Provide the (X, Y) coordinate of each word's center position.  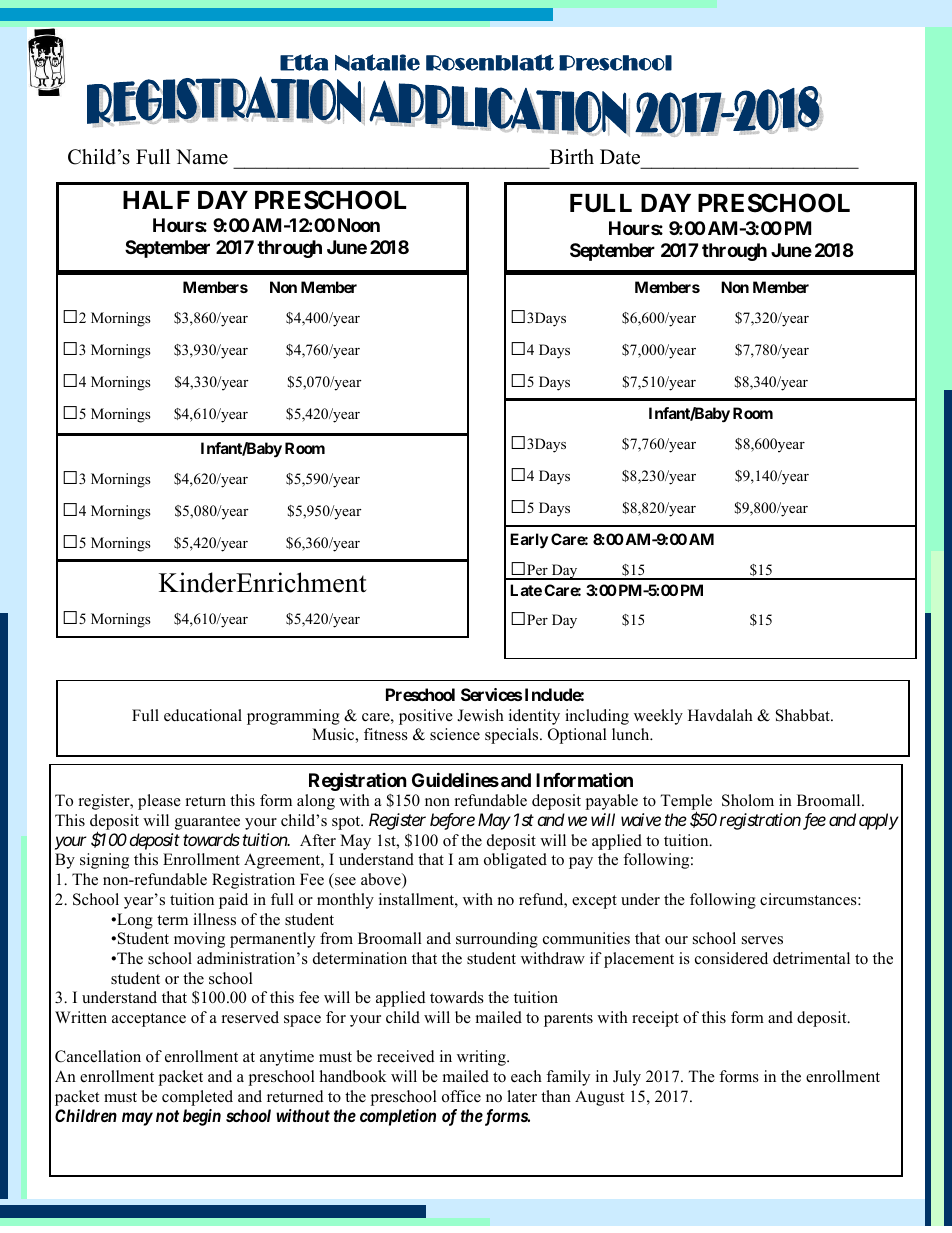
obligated (515, 861)
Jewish (480, 715)
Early (529, 541)
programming (293, 717)
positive (426, 717)
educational (203, 715)
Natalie (377, 62)
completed (197, 1098)
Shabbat (804, 715)
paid (233, 901)
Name (202, 157)
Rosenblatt (490, 62)
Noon (359, 225)
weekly (658, 717)
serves (762, 940)
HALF (156, 200)
